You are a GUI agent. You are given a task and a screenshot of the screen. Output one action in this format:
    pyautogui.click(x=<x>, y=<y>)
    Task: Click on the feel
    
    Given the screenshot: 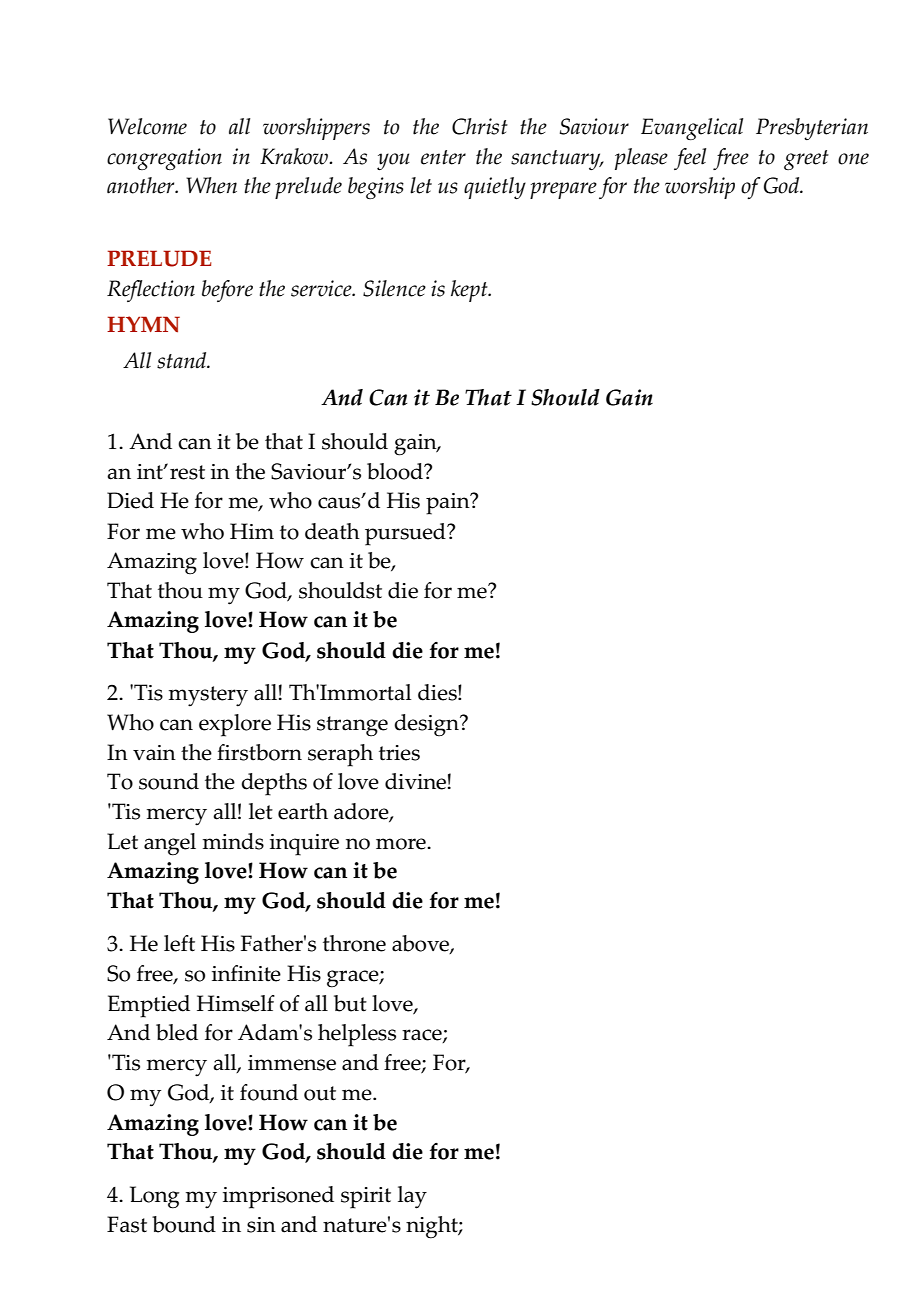 What is the action you would take?
    pyautogui.click(x=690, y=159)
